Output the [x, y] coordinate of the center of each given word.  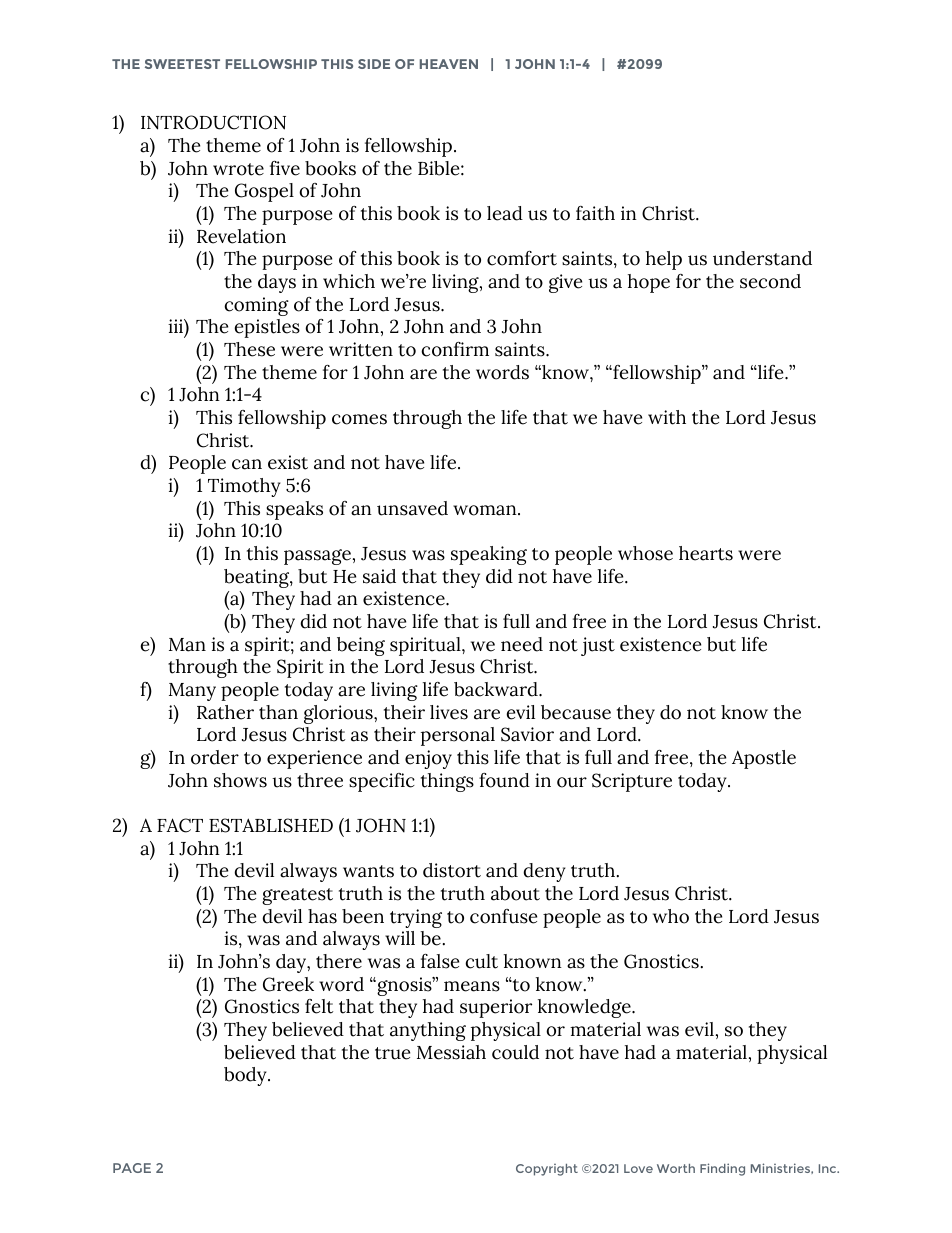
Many [192, 692]
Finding [722, 1169]
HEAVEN [449, 64]
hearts [706, 553]
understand [762, 258]
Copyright [547, 1170]
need [522, 644]
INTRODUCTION [213, 122]
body [246, 1076]
